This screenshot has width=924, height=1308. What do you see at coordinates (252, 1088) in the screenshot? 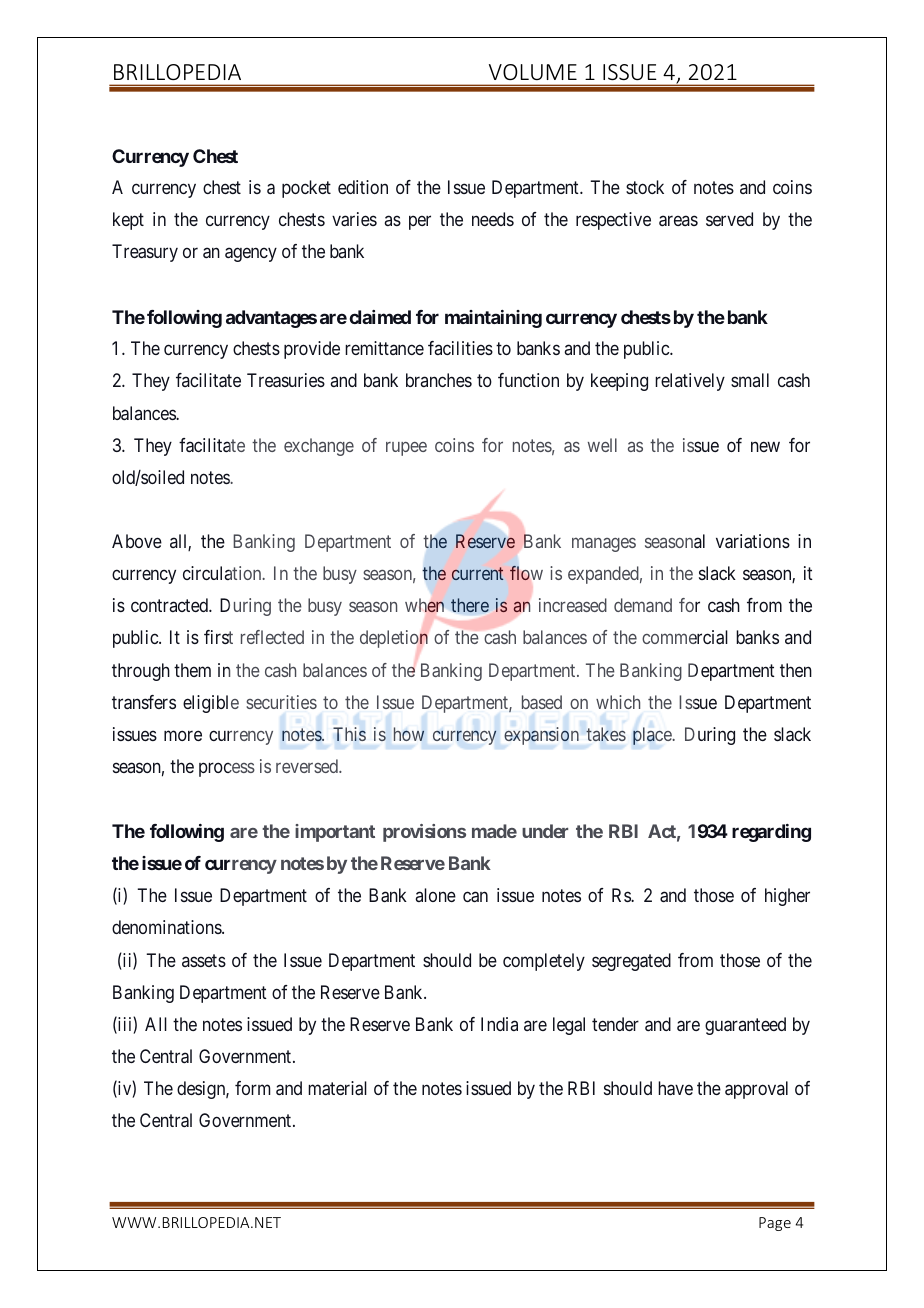
I see `form` at bounding box center [252, 1088].
